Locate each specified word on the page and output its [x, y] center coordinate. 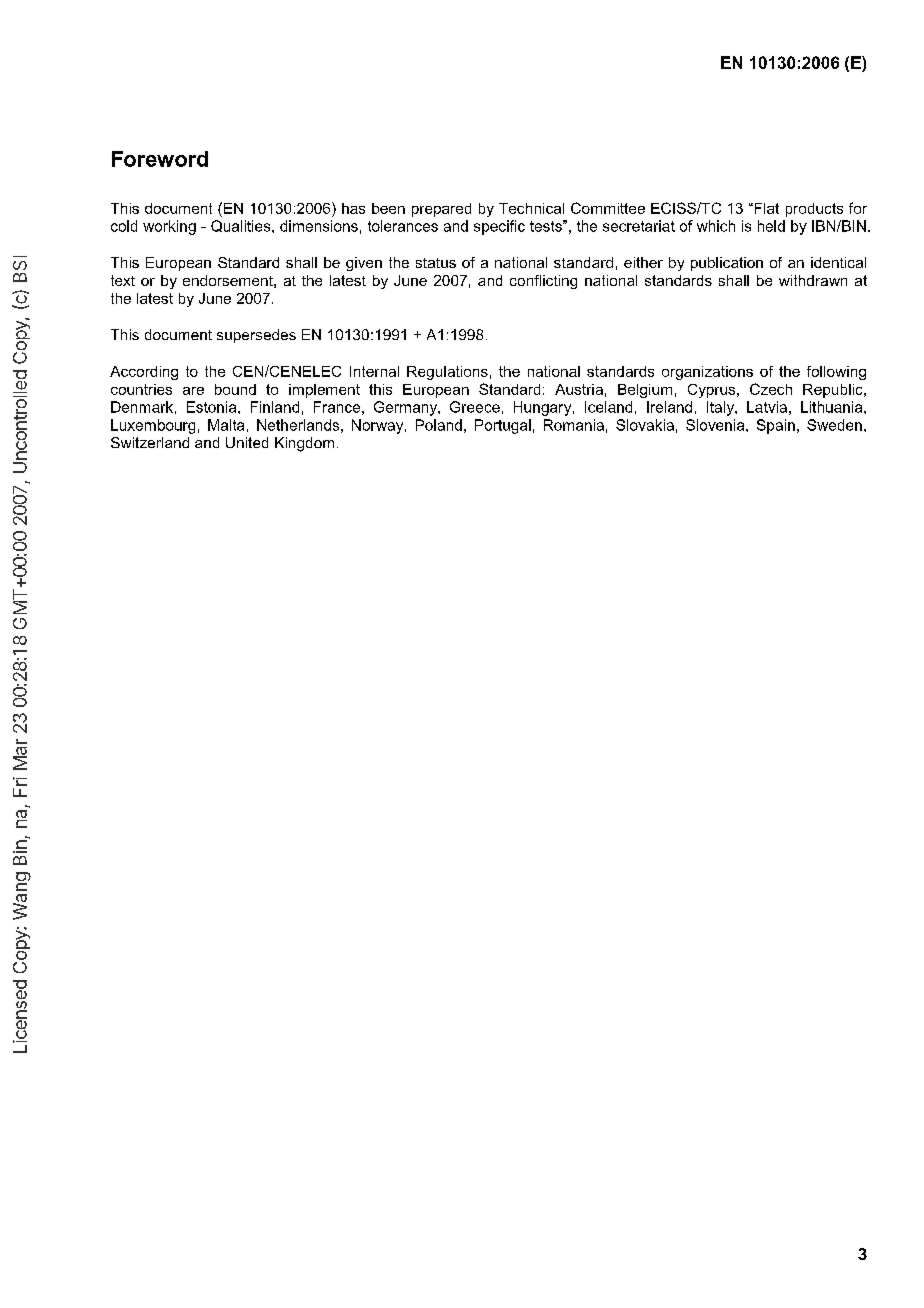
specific [499, 227]
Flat [765, 208]
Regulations [447, 373]
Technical [531, 208]
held [771, 226]
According [144, 373]
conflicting [543, 282]
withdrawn [813, 280]
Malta [226, 425]
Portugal [503, 426]
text [123, 280]
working [169, 227]
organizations [707, 373]
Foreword [160, 159]
